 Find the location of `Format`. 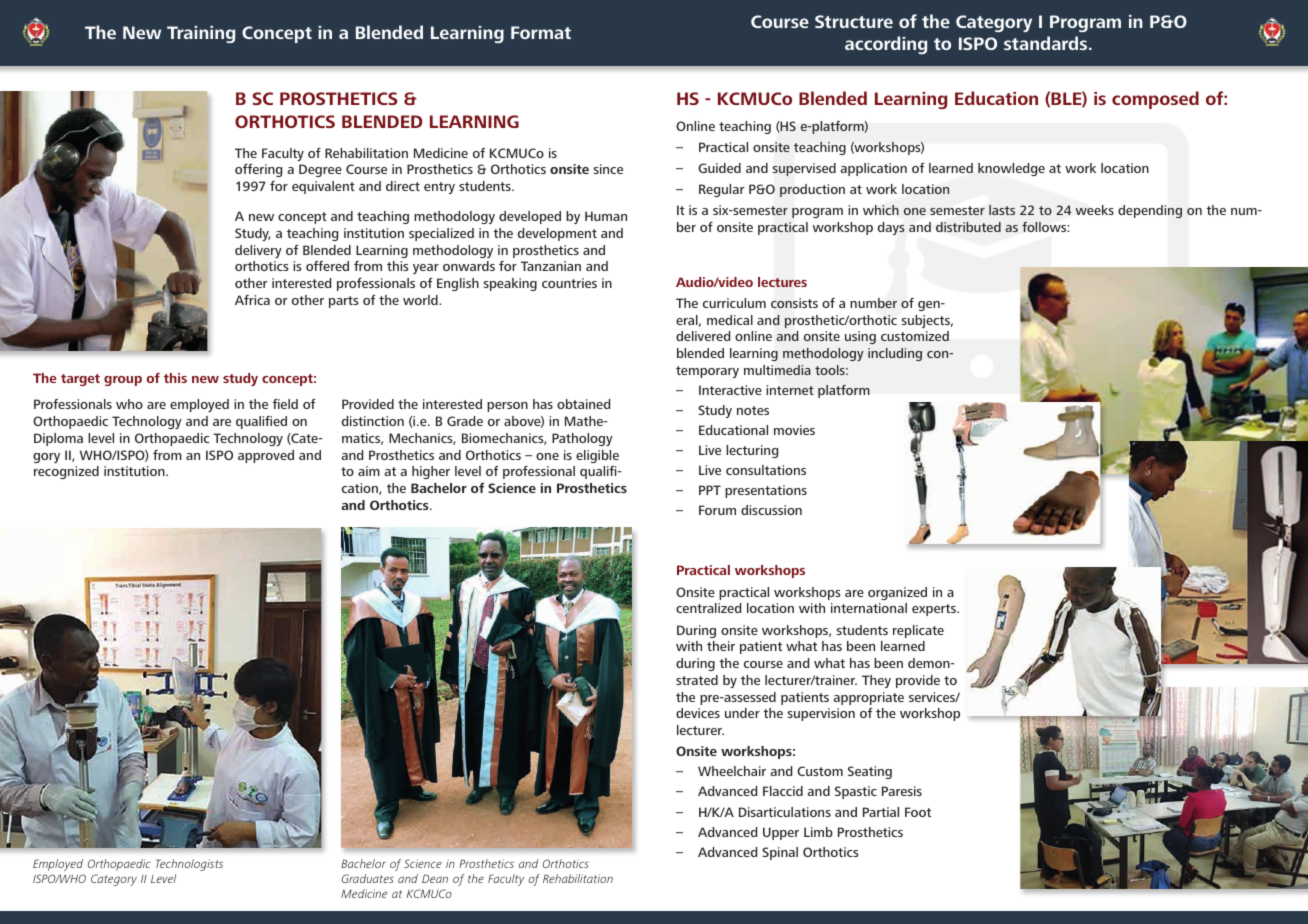

Format is located at coordinates (541, 32).
